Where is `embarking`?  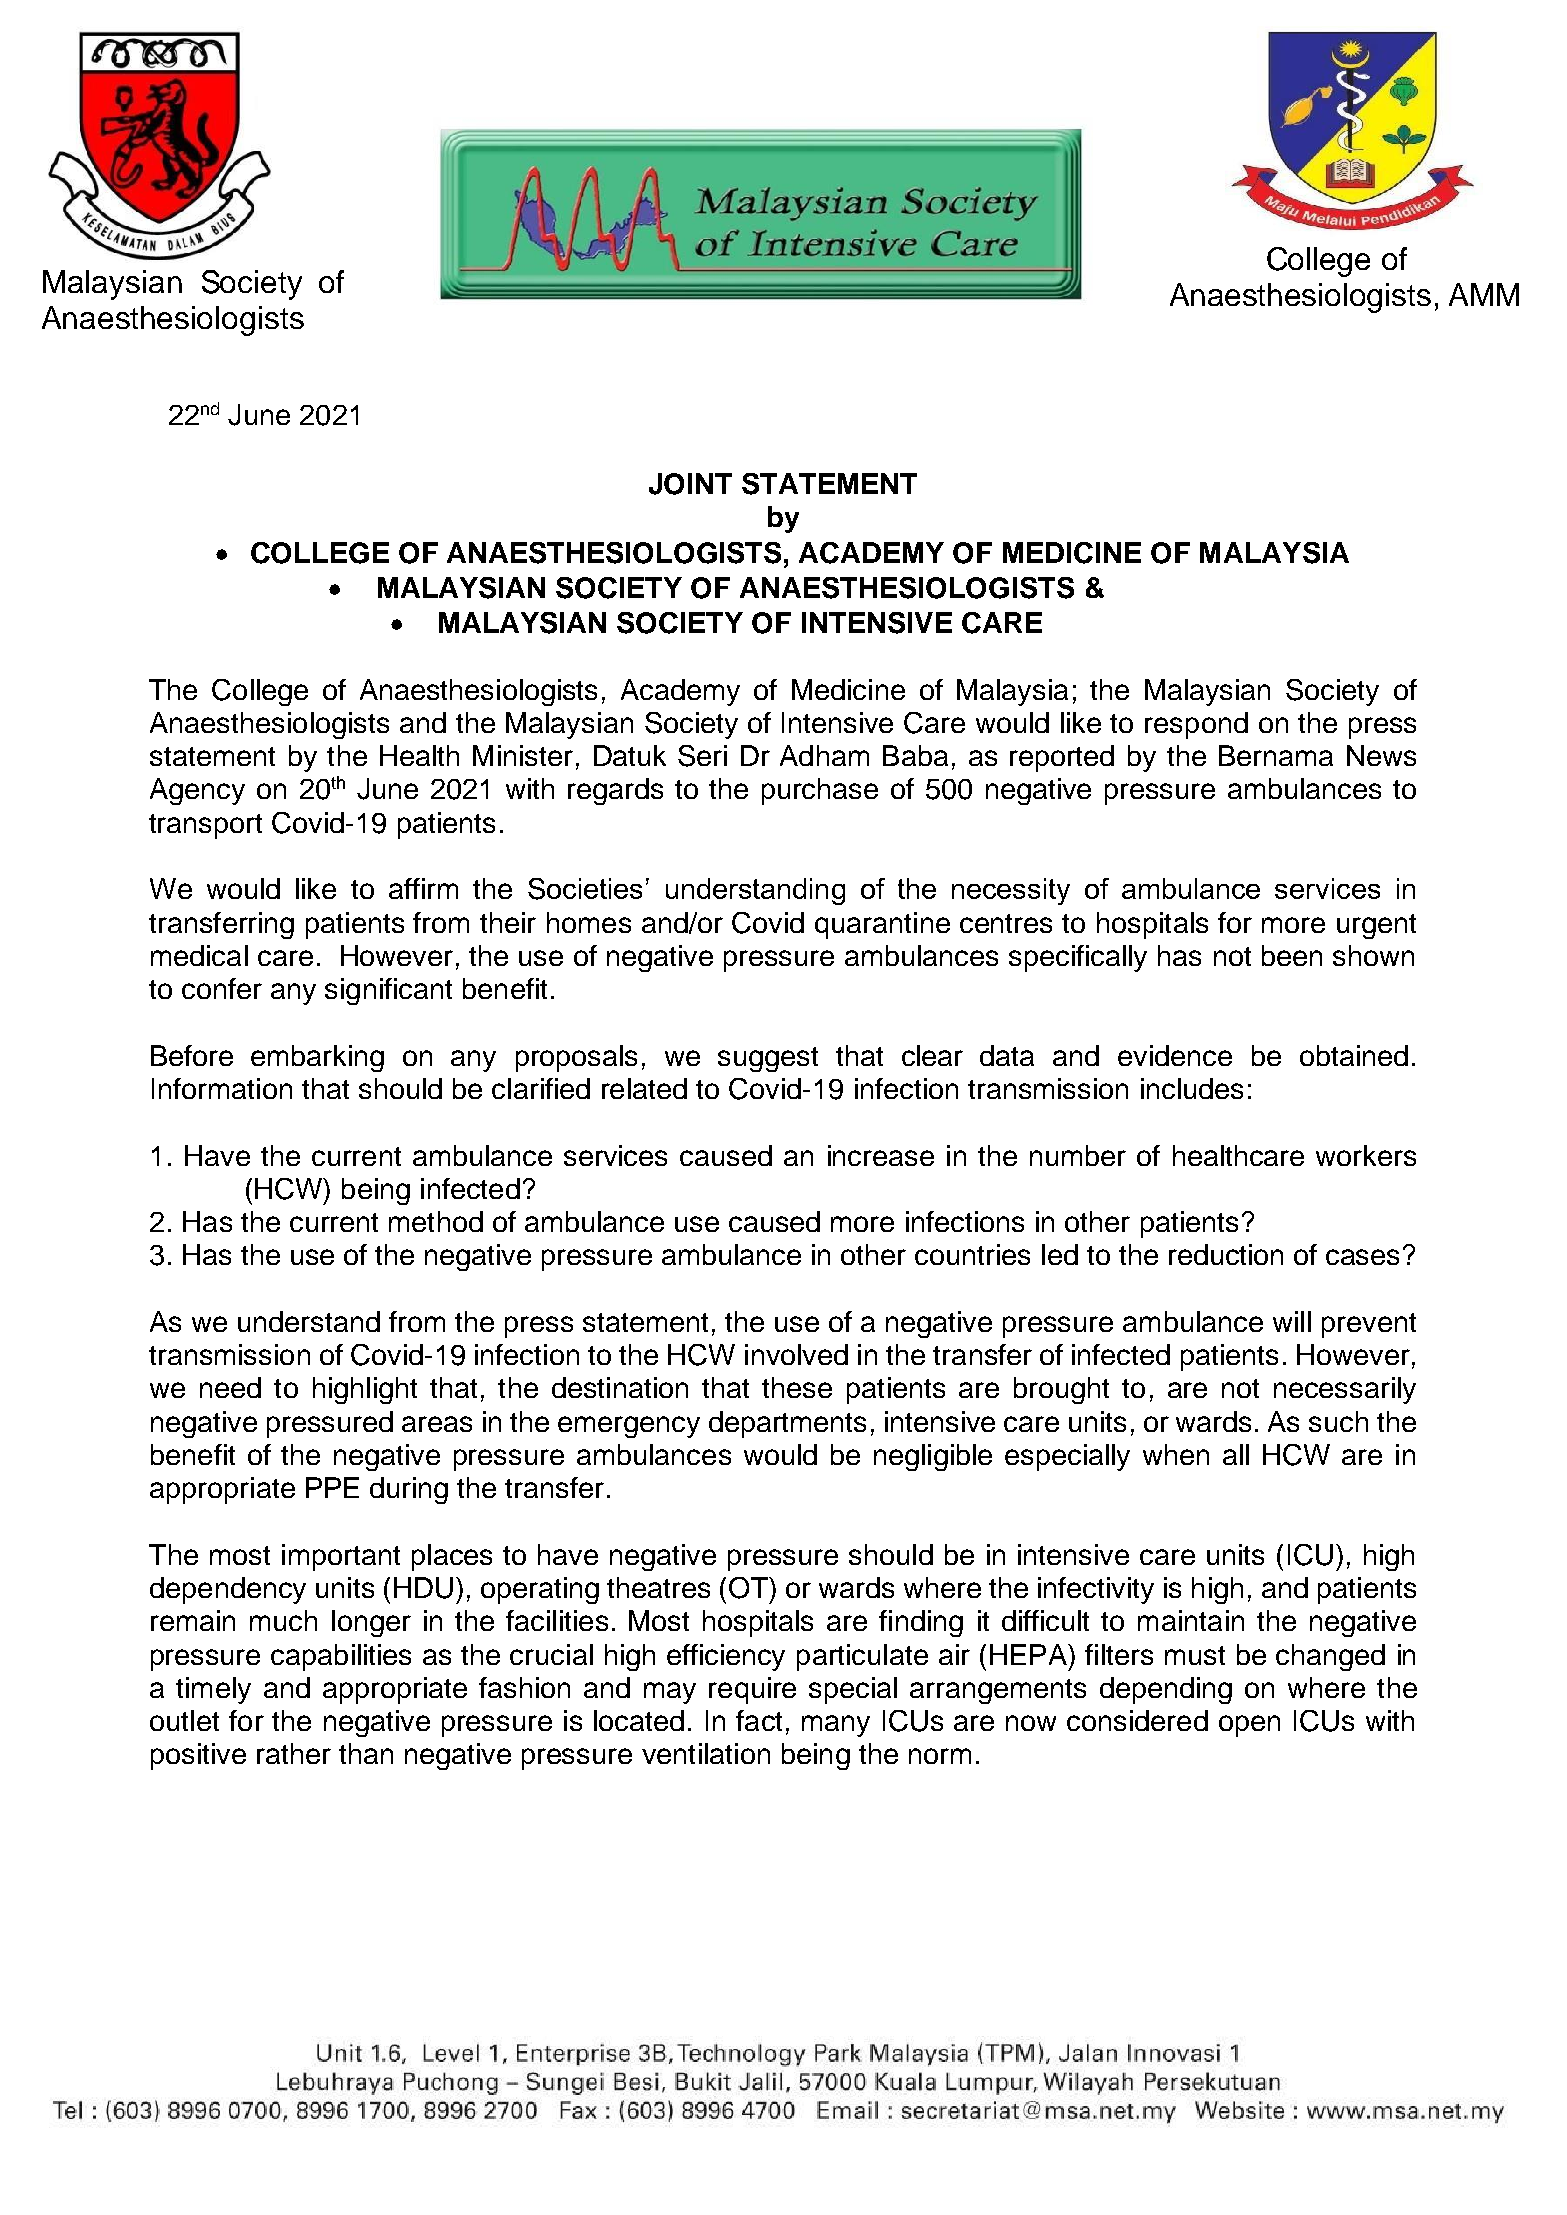
embarking is located at coordinates (317, 1058).
